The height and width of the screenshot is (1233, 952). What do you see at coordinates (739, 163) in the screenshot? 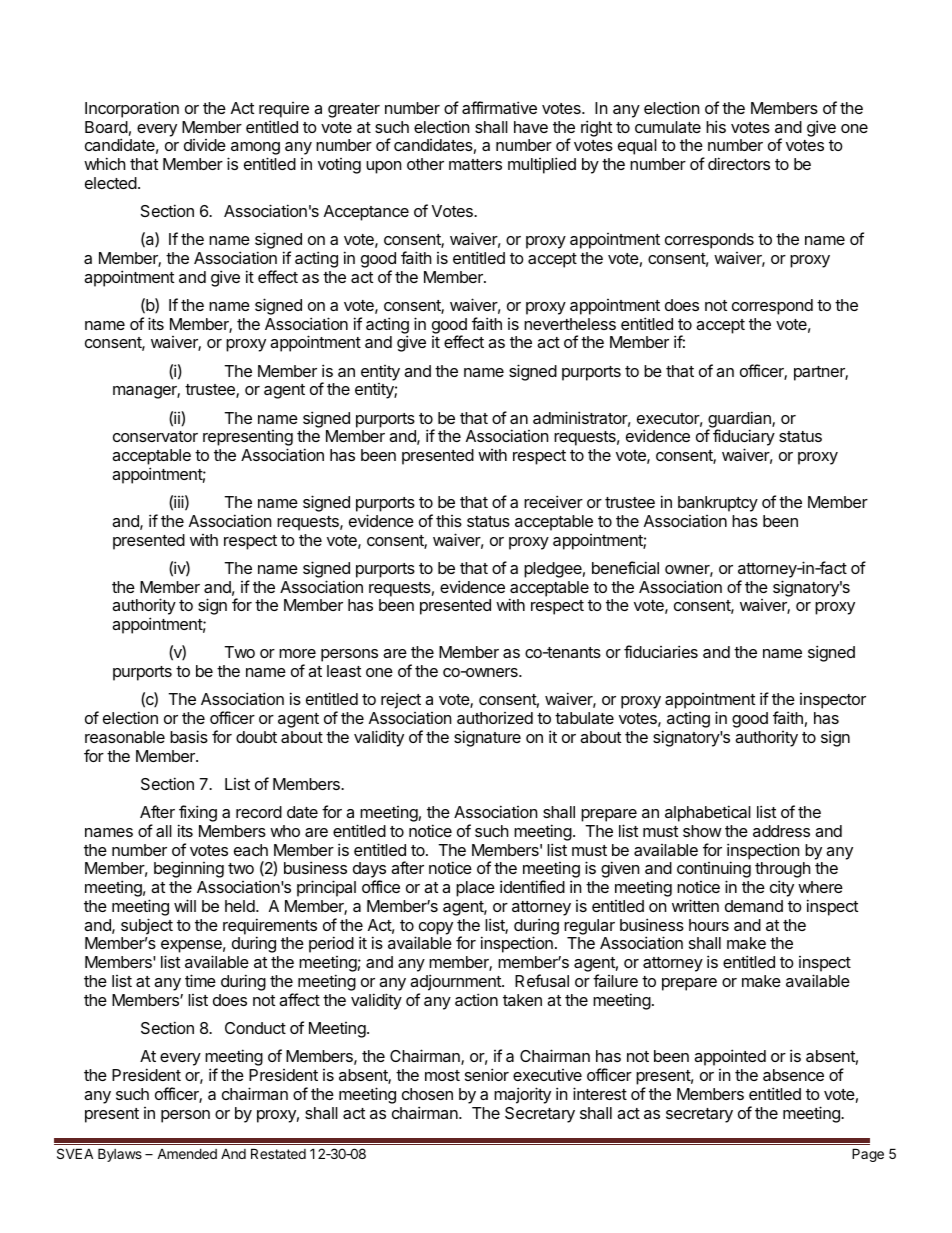
I see `directors` at bounding box center [739, 163].
